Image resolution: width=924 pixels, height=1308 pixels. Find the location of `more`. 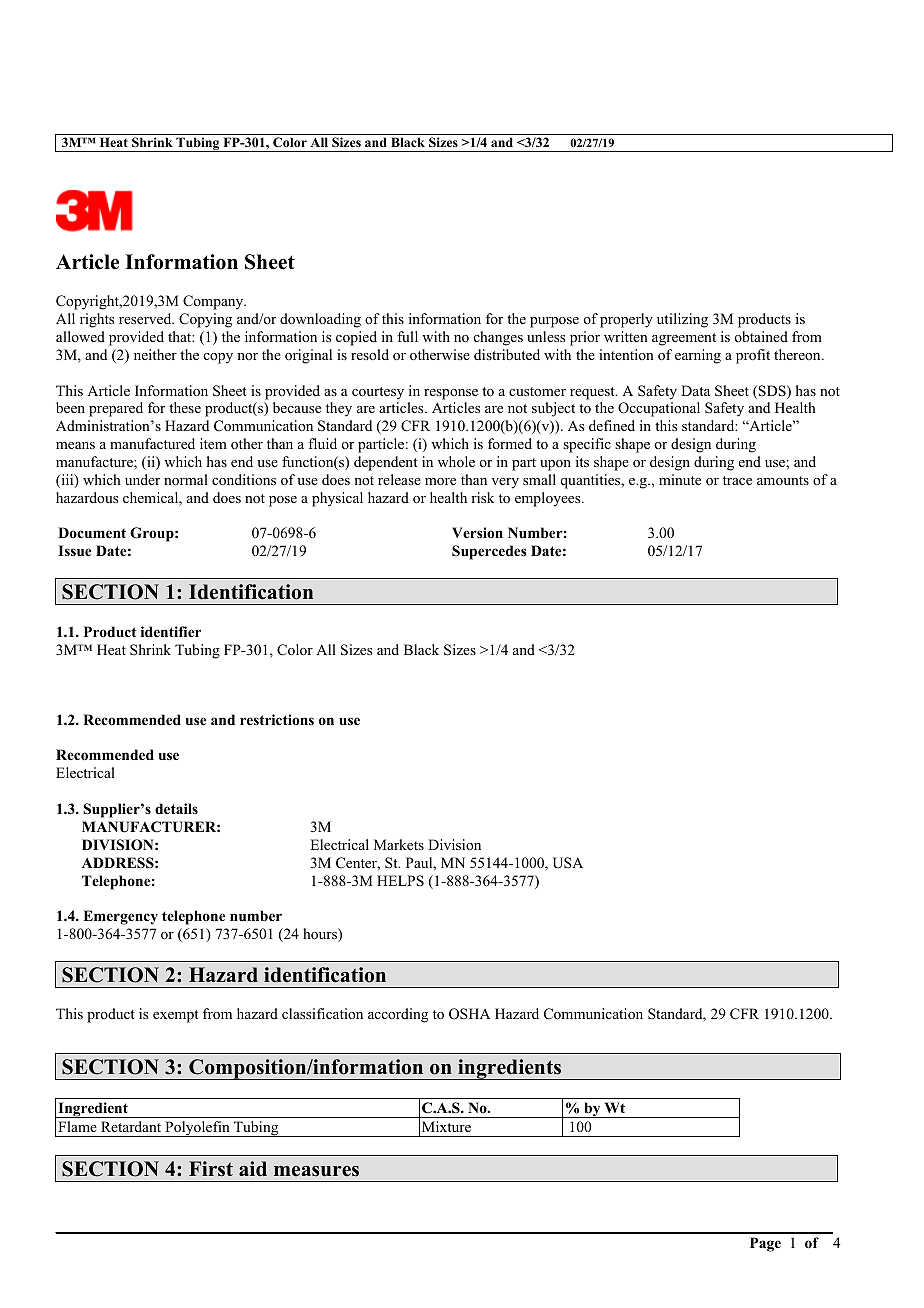

more is located at coordinates (440, 482).
